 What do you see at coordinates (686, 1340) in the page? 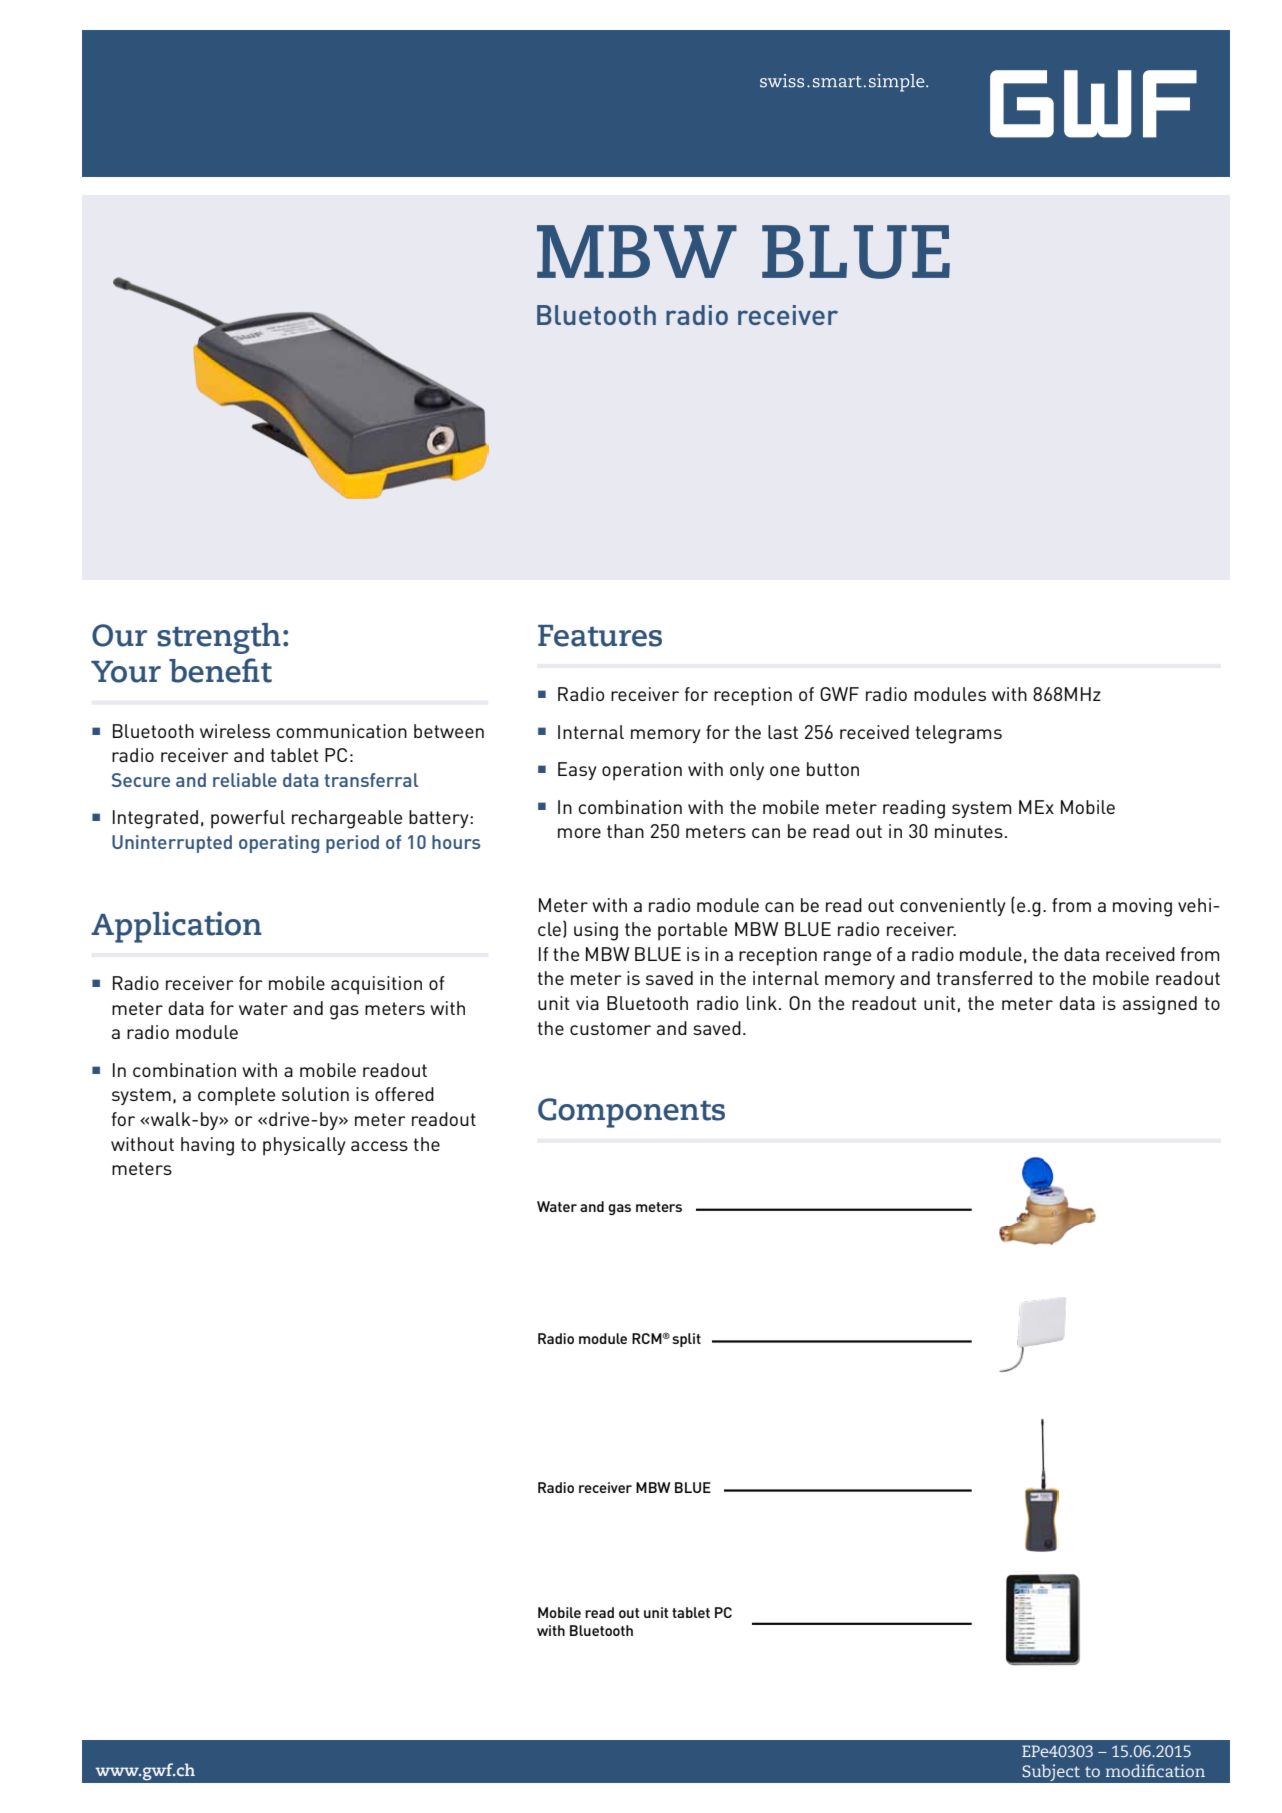
I see `split` at bounding box center [686, 1340].
